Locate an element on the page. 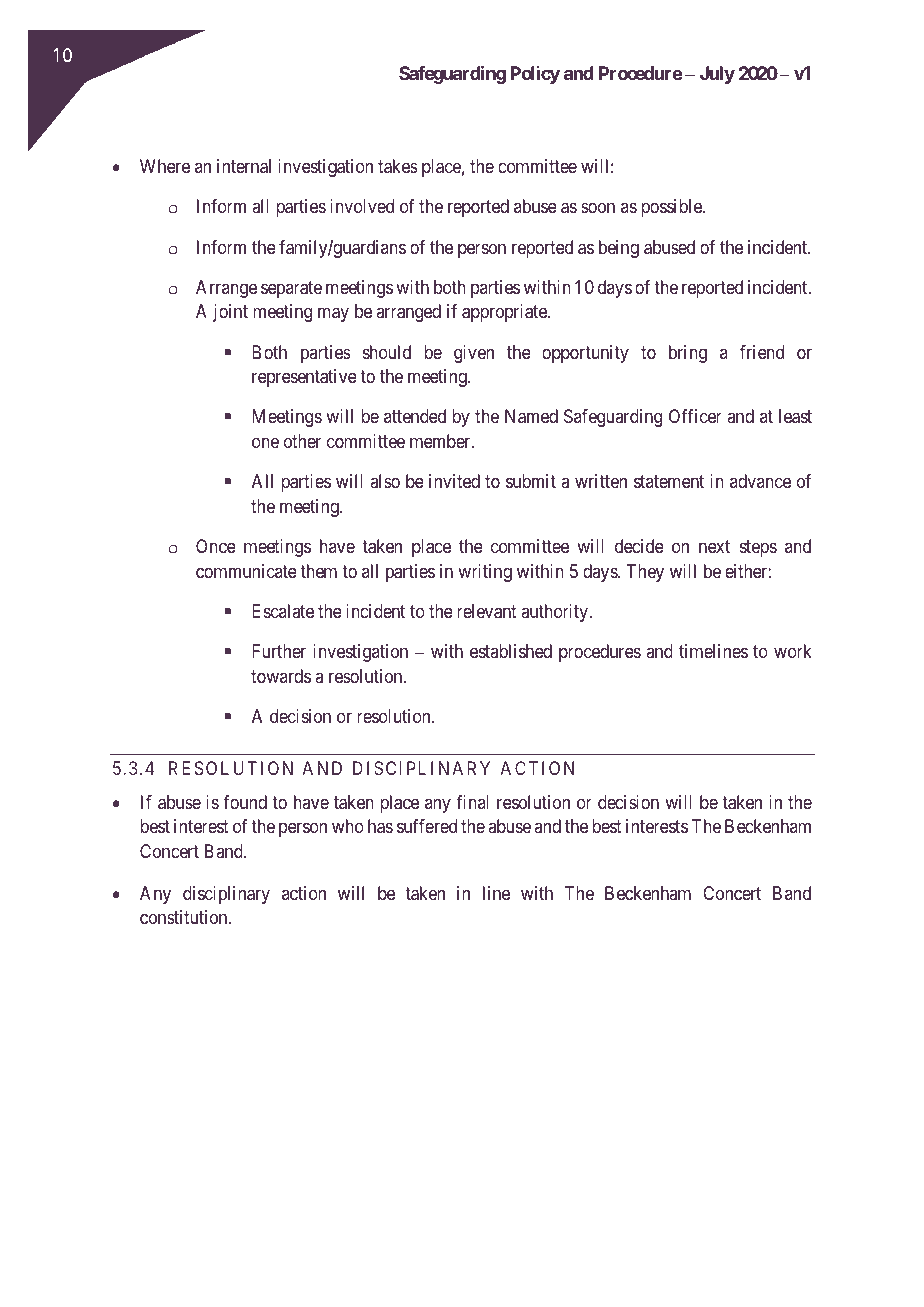  relevant is located at coordinates (487, 611).
